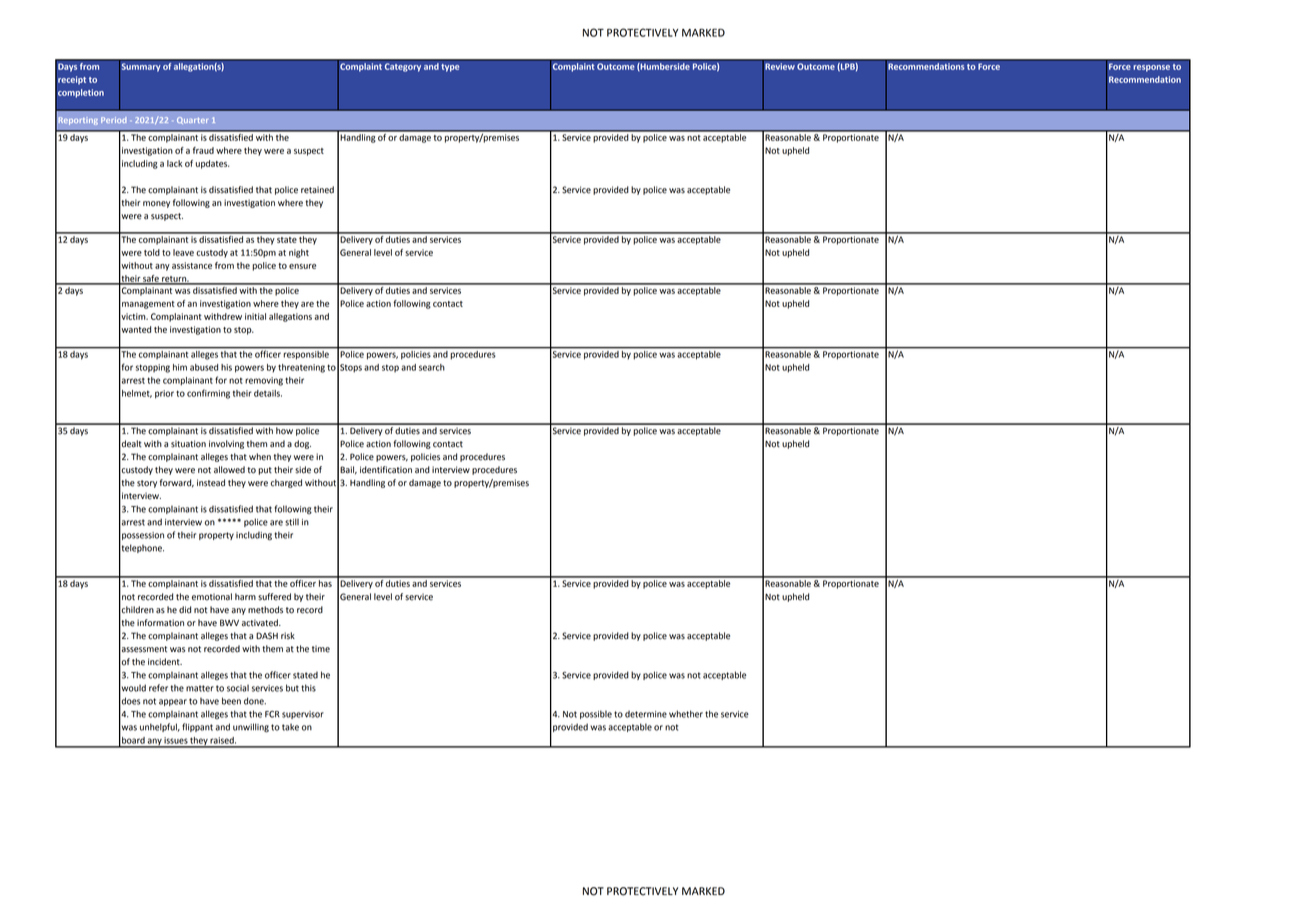 The height and width of the document is (924, 1308). I want to click on Quarter, so click(192, 120).
